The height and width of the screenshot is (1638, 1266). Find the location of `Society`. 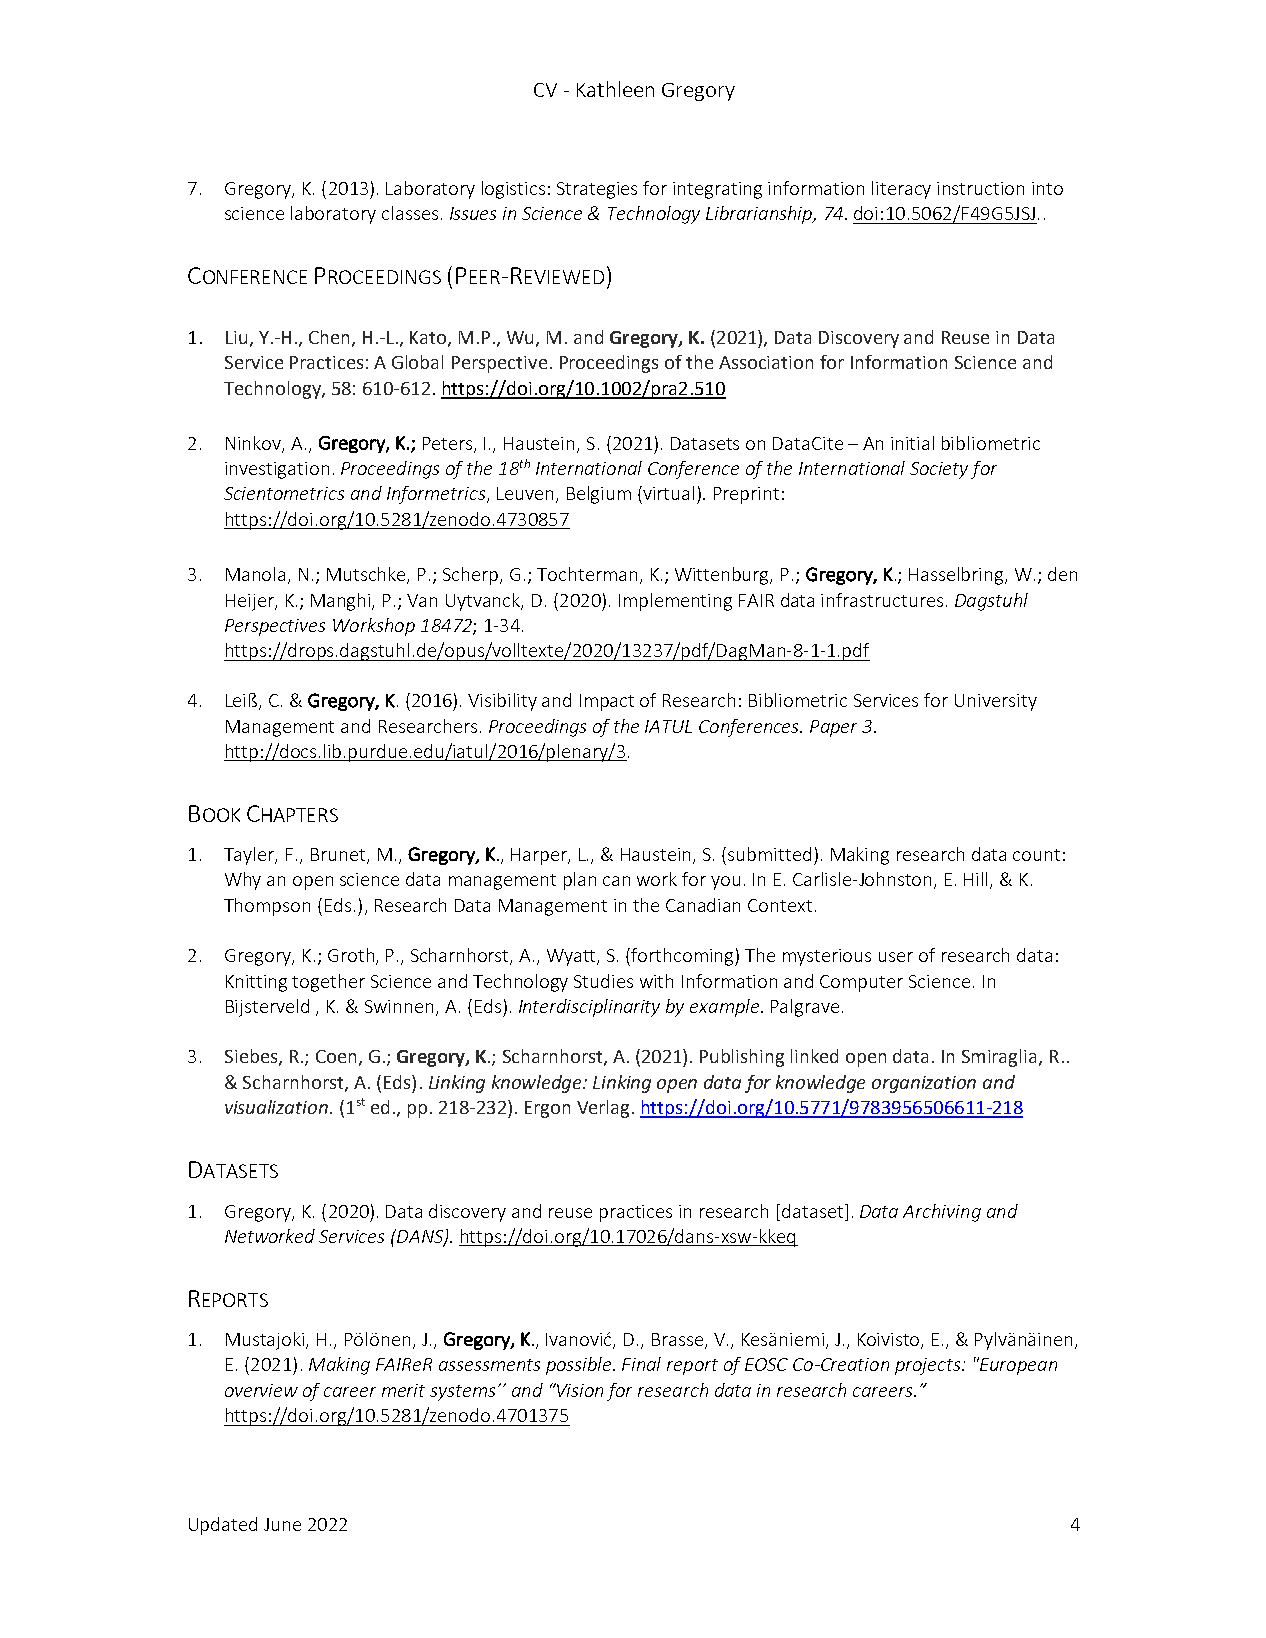

Society is located at coordinates (939, 470).
